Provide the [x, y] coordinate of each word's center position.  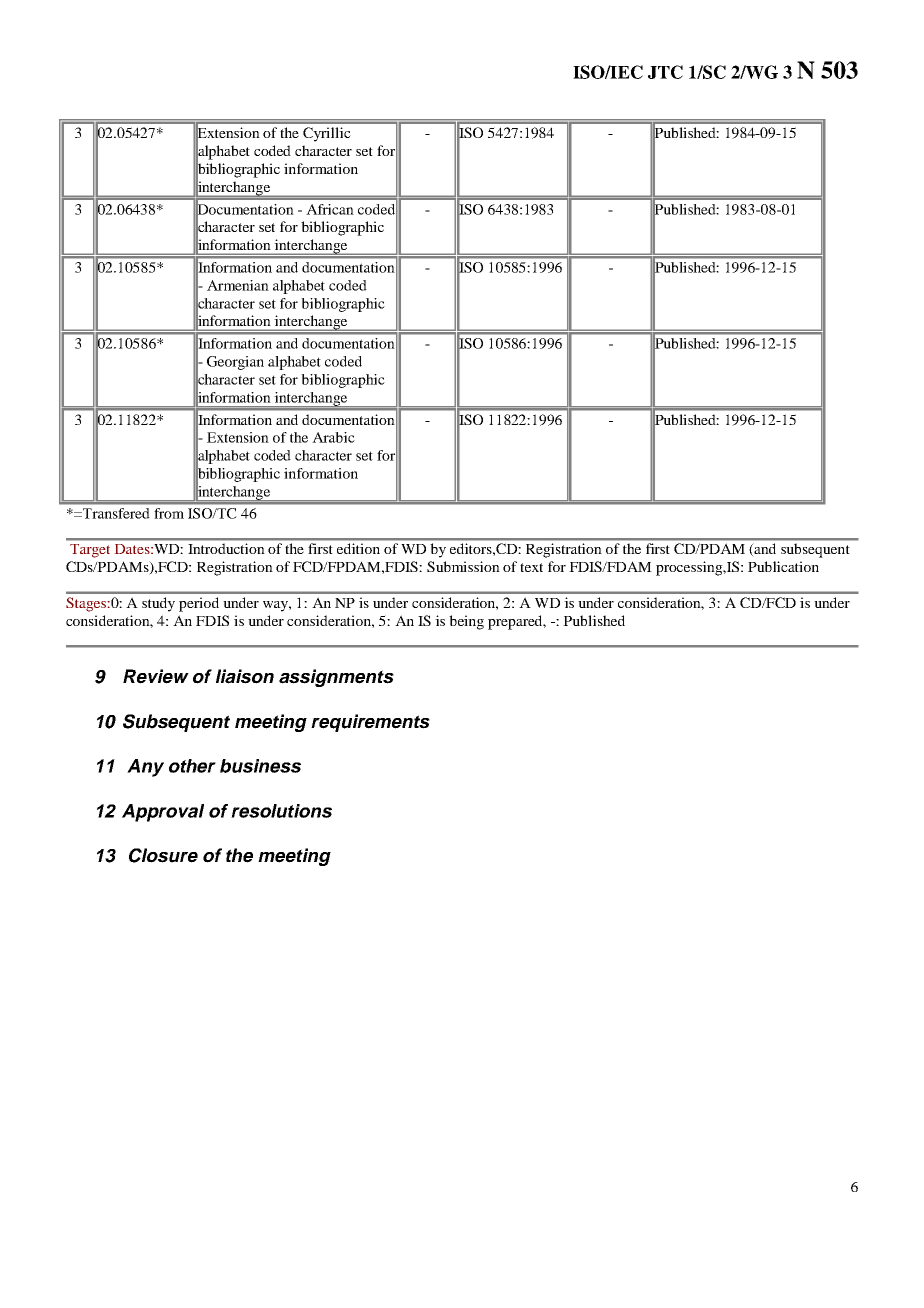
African [330, 209]
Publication [783, 566]
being [466, 622]
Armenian [238, 285]
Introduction [226, 548]
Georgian [235, 363]
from [169, 513]
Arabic [333, 437]
